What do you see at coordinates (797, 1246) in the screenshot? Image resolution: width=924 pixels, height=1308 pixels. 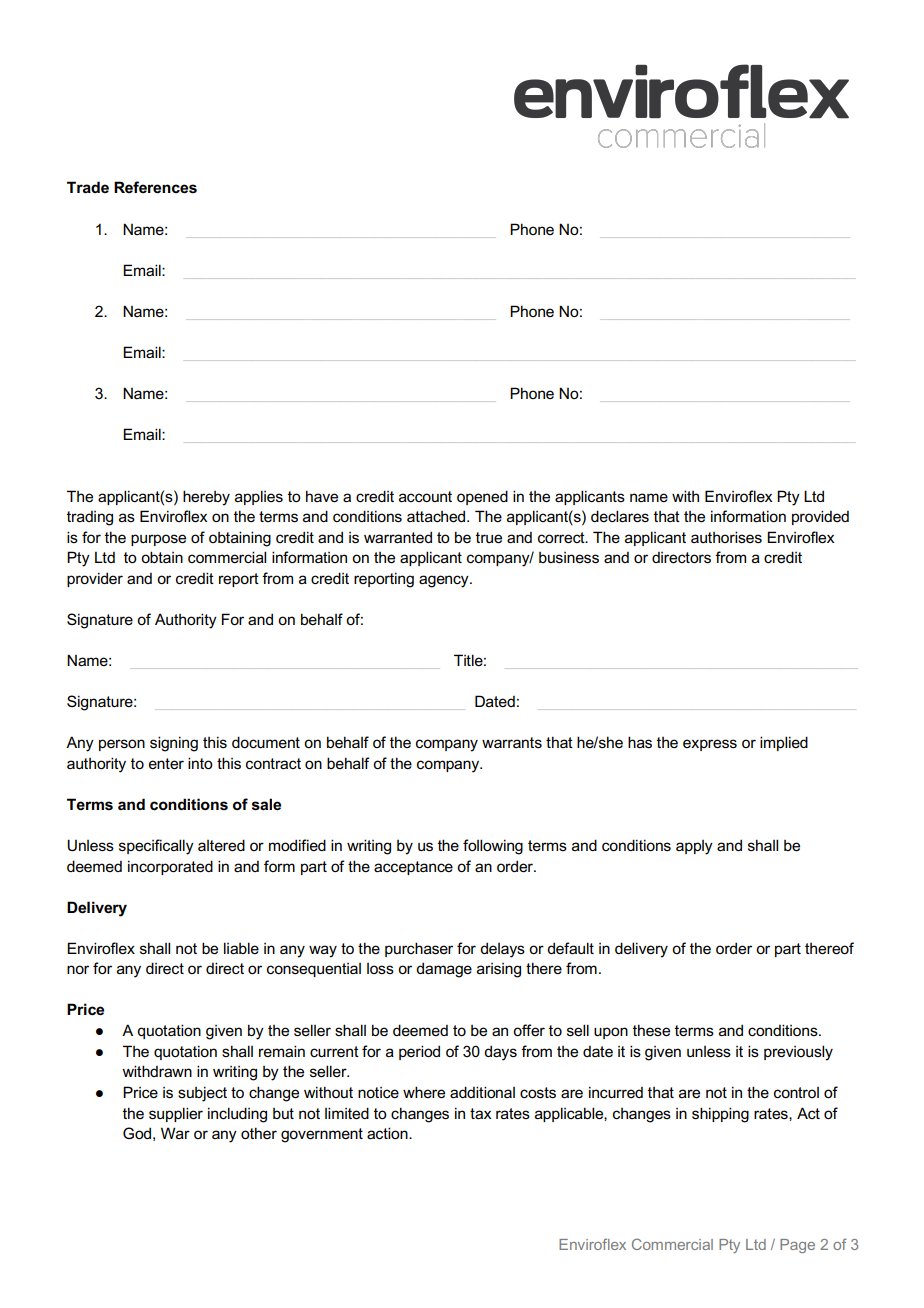 I see `Page` at bounding box center [797, 1246].
